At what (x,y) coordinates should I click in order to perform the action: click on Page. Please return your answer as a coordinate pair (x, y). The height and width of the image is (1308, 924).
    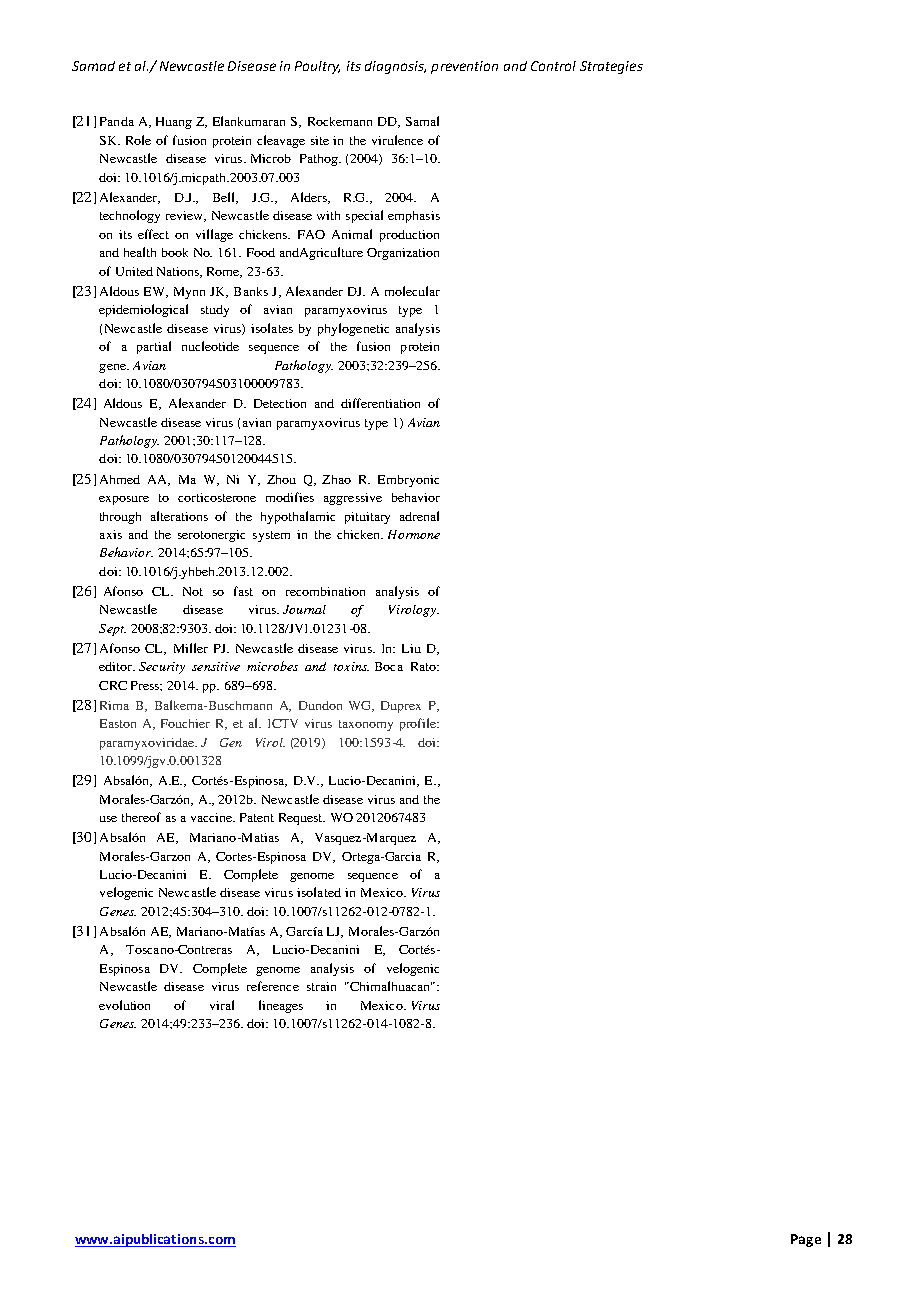
    Looking at the image, I should click on (806, 1240).
